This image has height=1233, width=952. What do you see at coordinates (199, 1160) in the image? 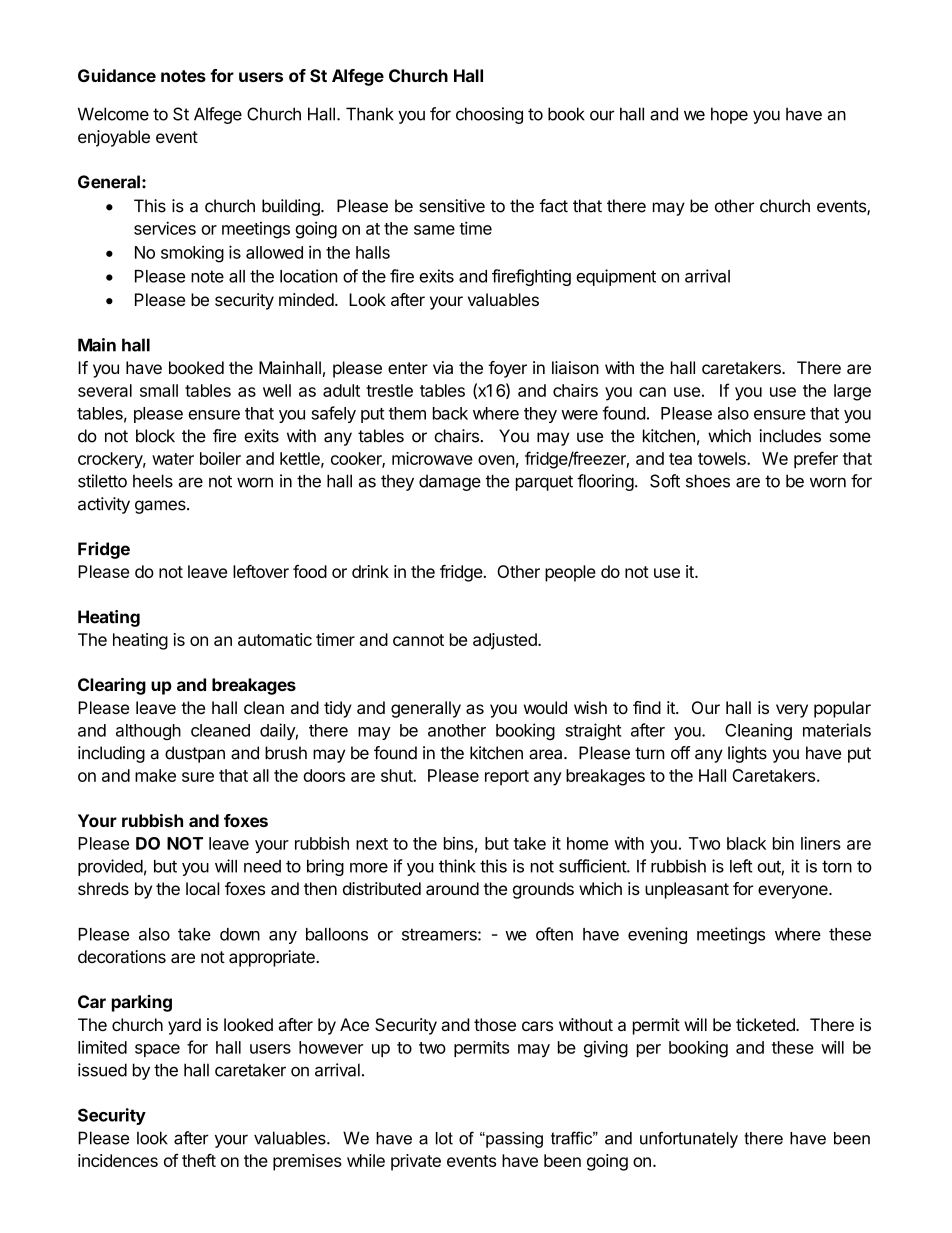
I see `theft` at bounding box center [199, 1160].
